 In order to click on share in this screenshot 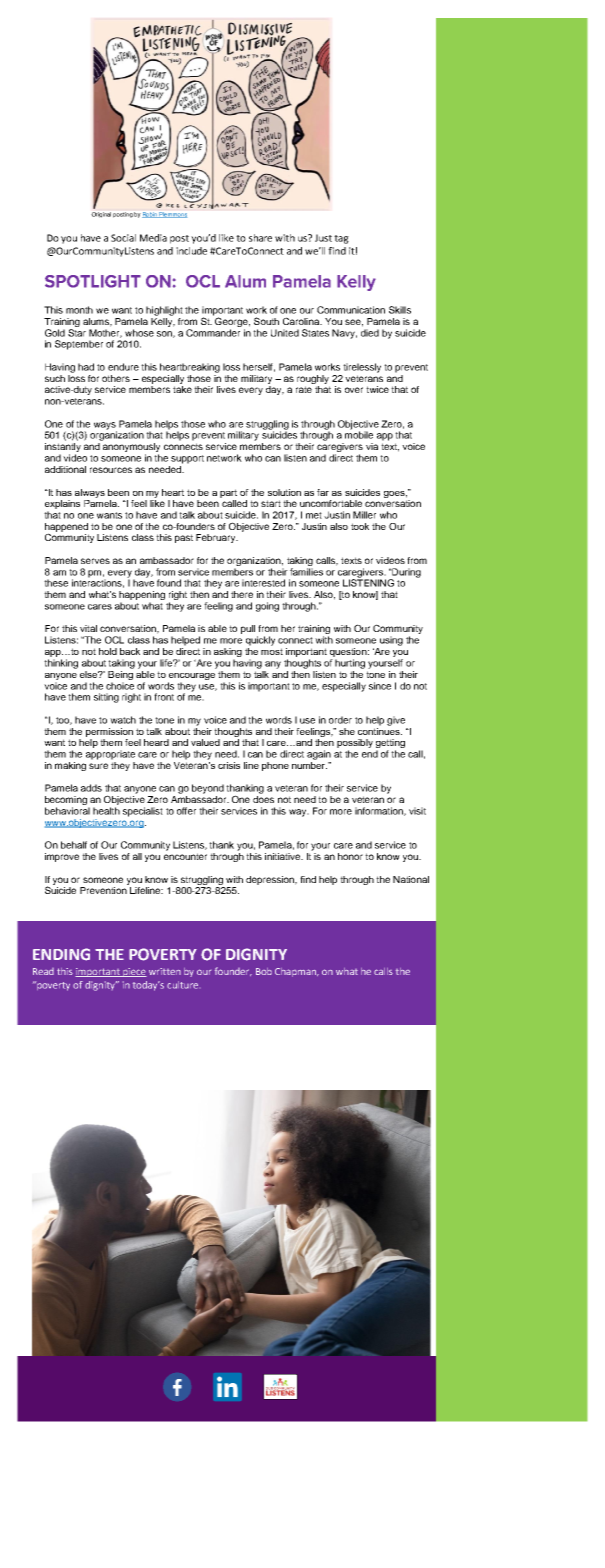, I will do `click(260, 238)`.
